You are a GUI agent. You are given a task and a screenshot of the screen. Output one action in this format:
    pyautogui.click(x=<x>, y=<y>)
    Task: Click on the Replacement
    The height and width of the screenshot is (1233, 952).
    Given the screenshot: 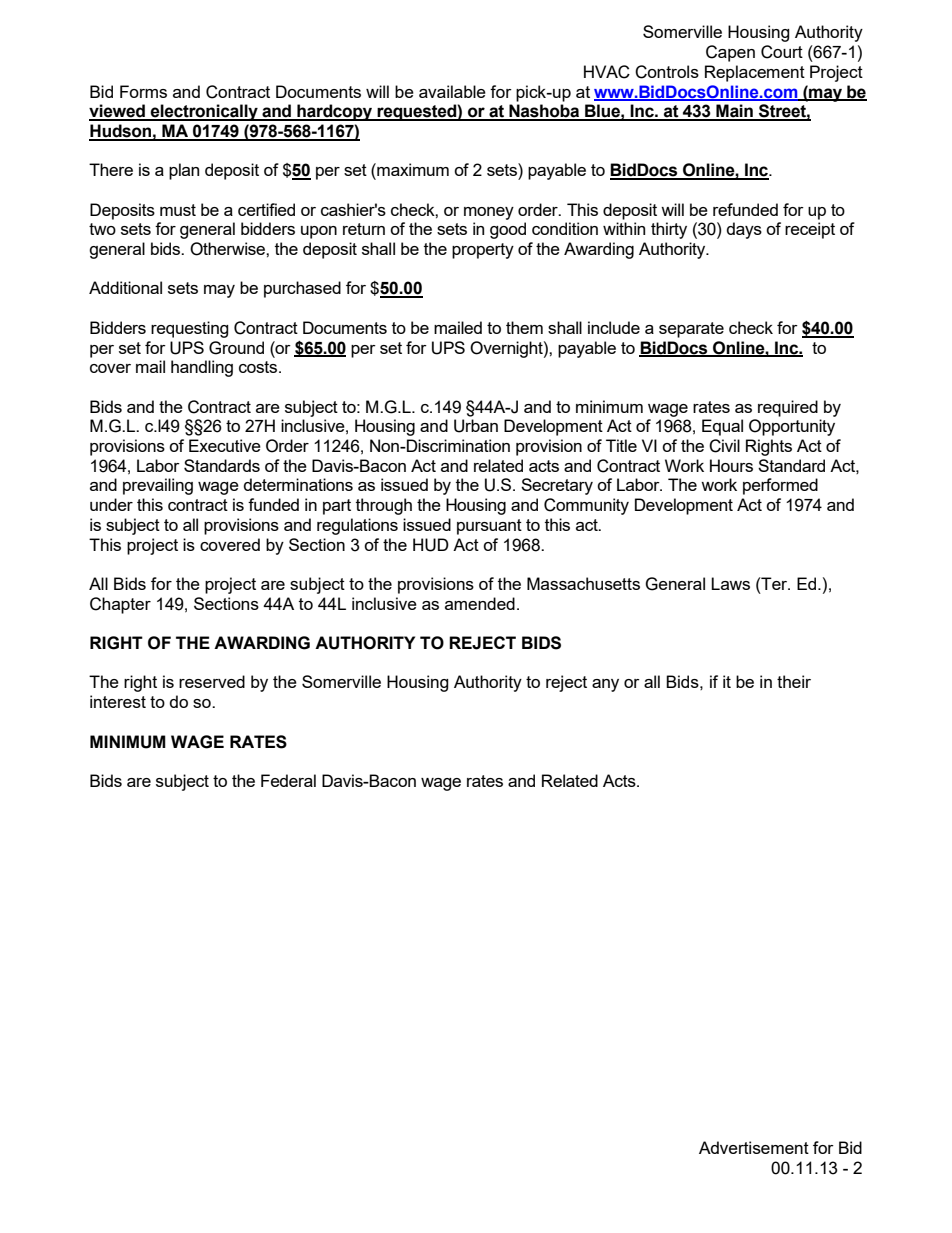 What is the action you would take?
    pyautogui.click(x=755, y=73)
